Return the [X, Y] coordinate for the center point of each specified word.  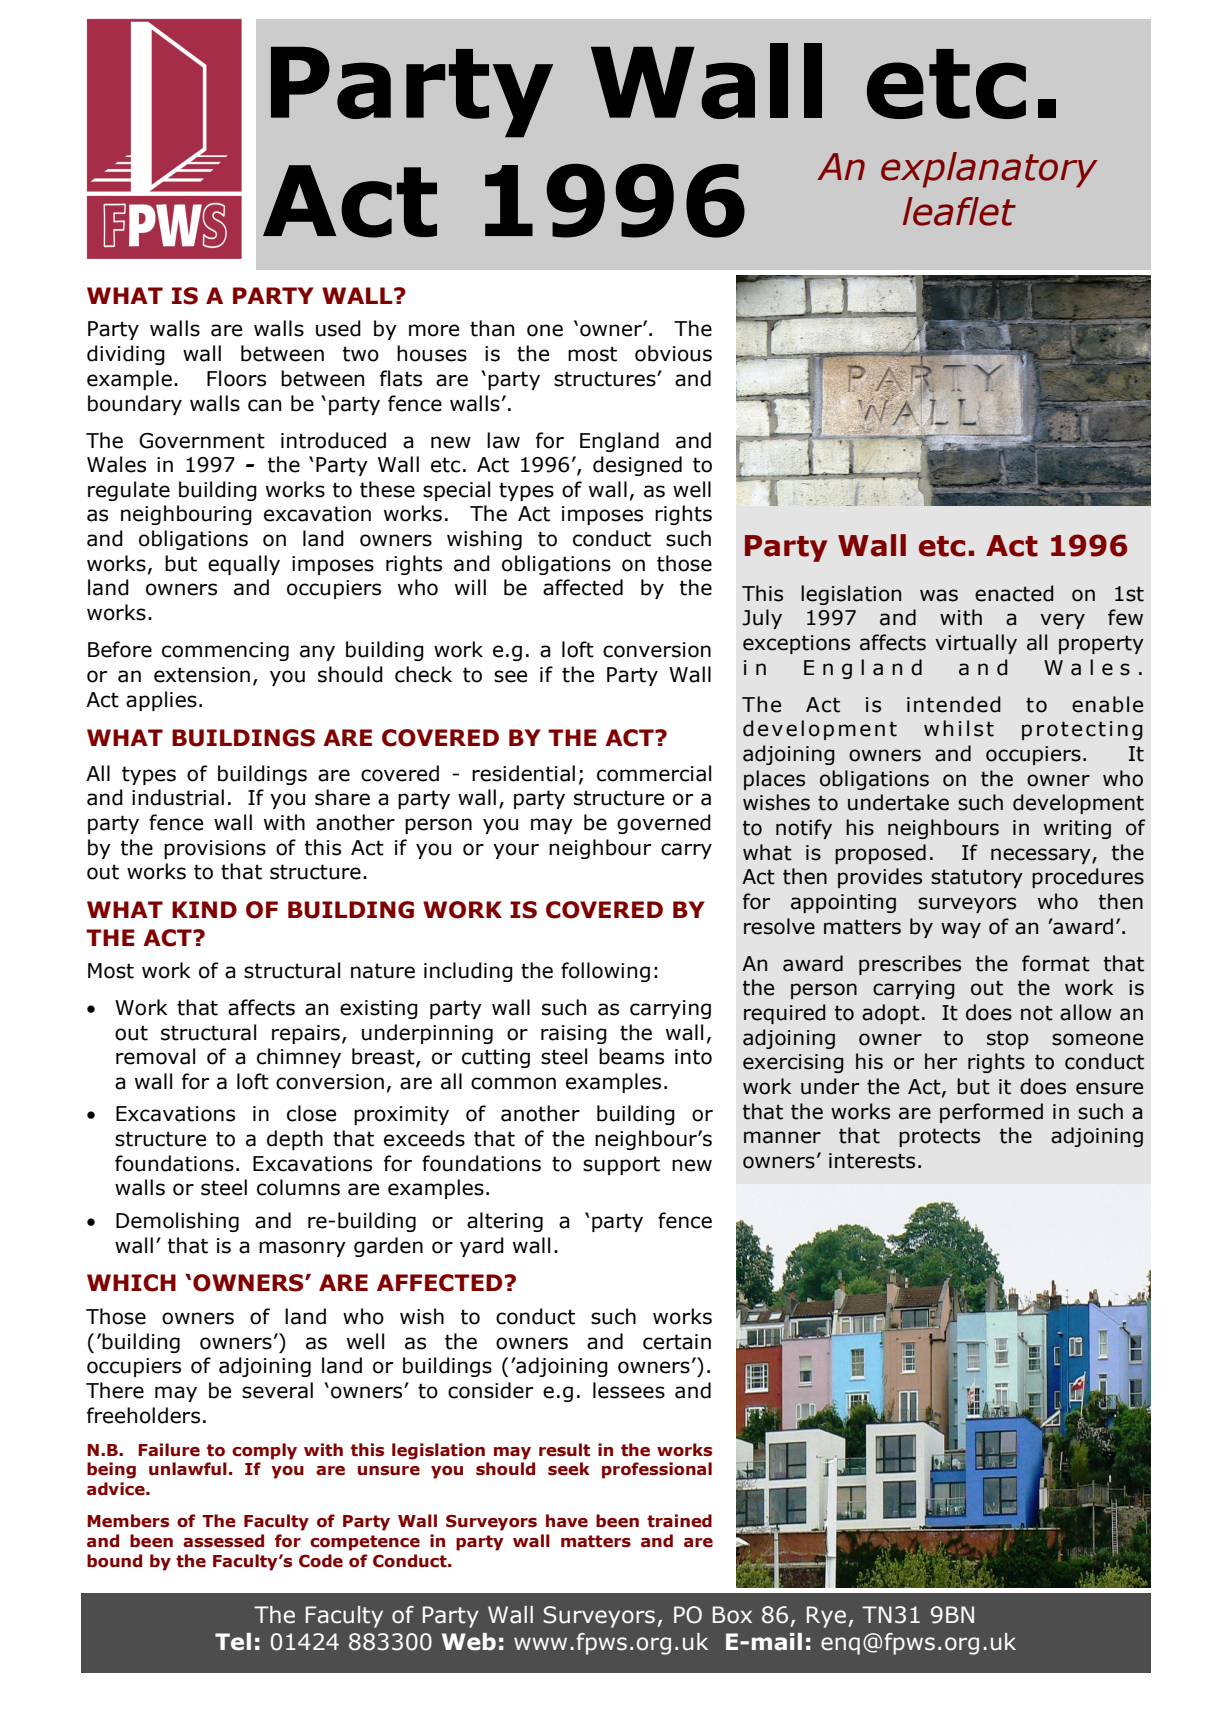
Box [732, 1615]
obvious [673, 353]
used [338, 328]
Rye [826, 1617]
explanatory [989, 170]
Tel [233, 1642]
